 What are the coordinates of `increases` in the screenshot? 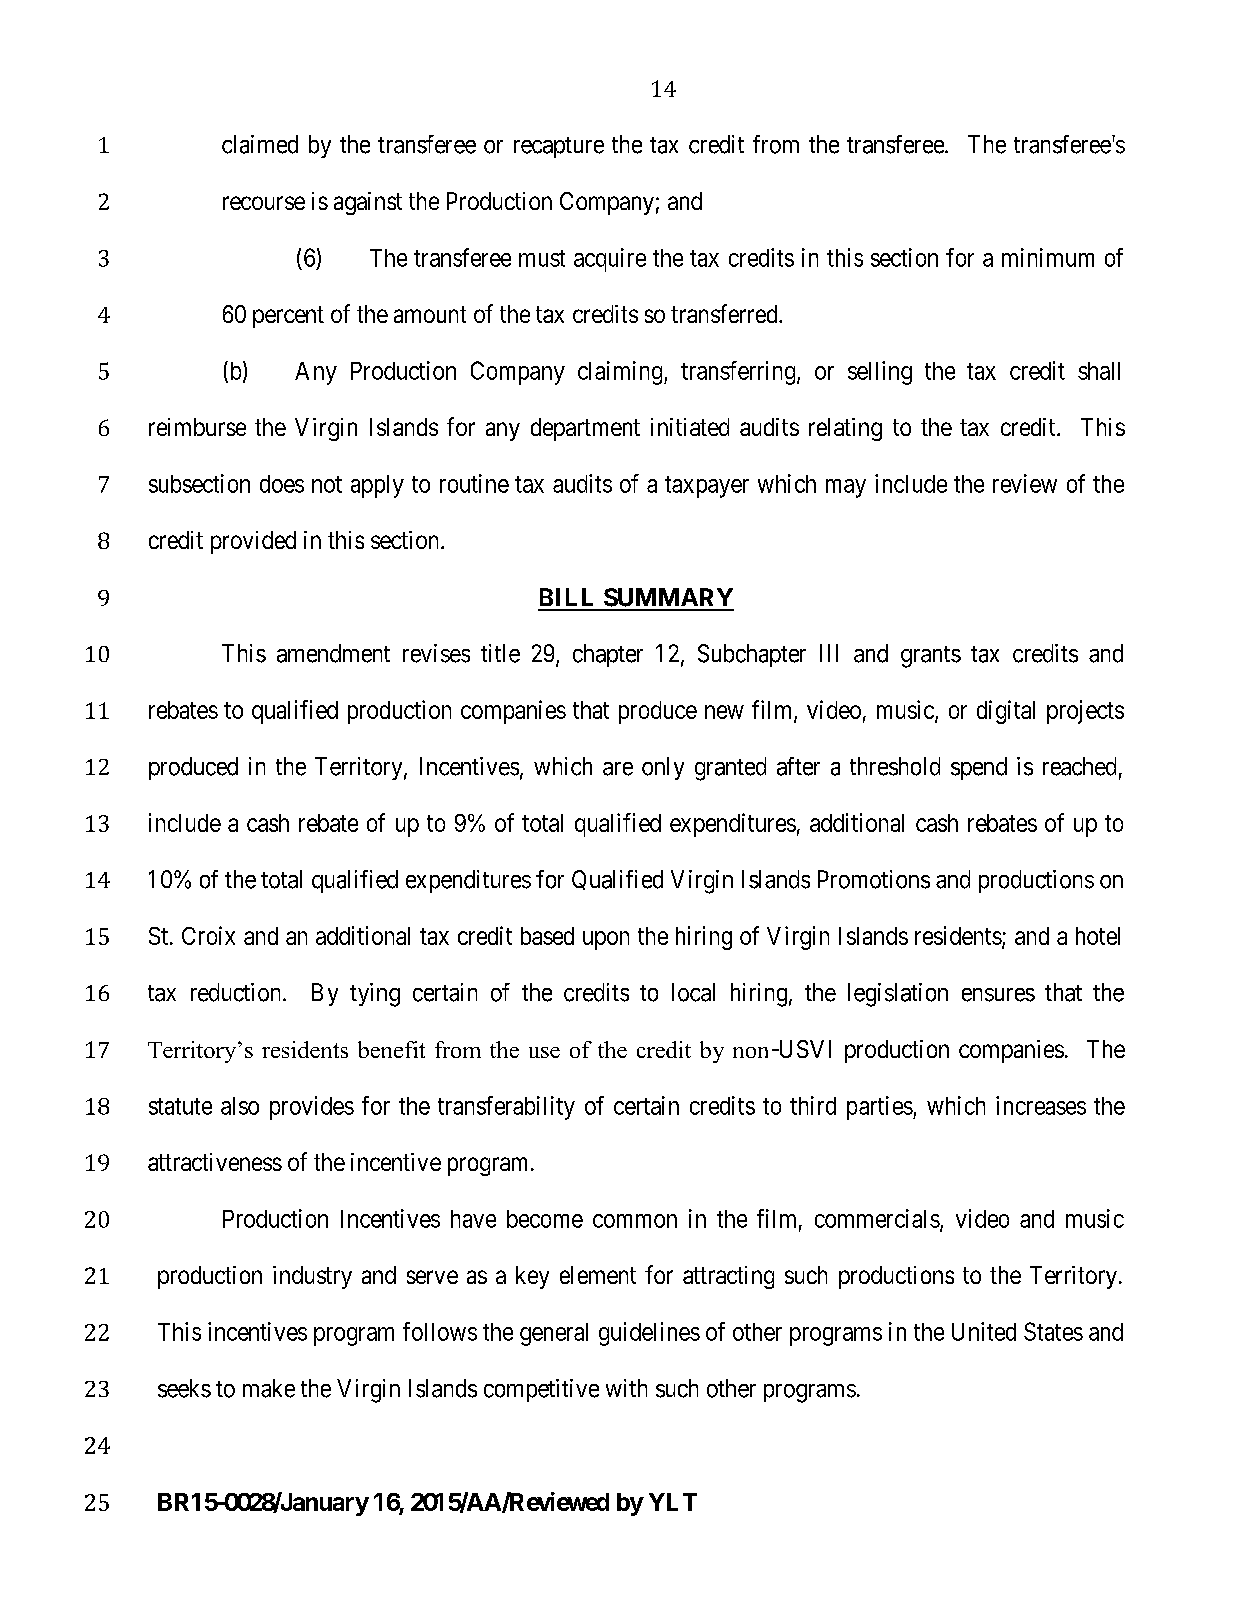 It's located at (1041, 1105).
